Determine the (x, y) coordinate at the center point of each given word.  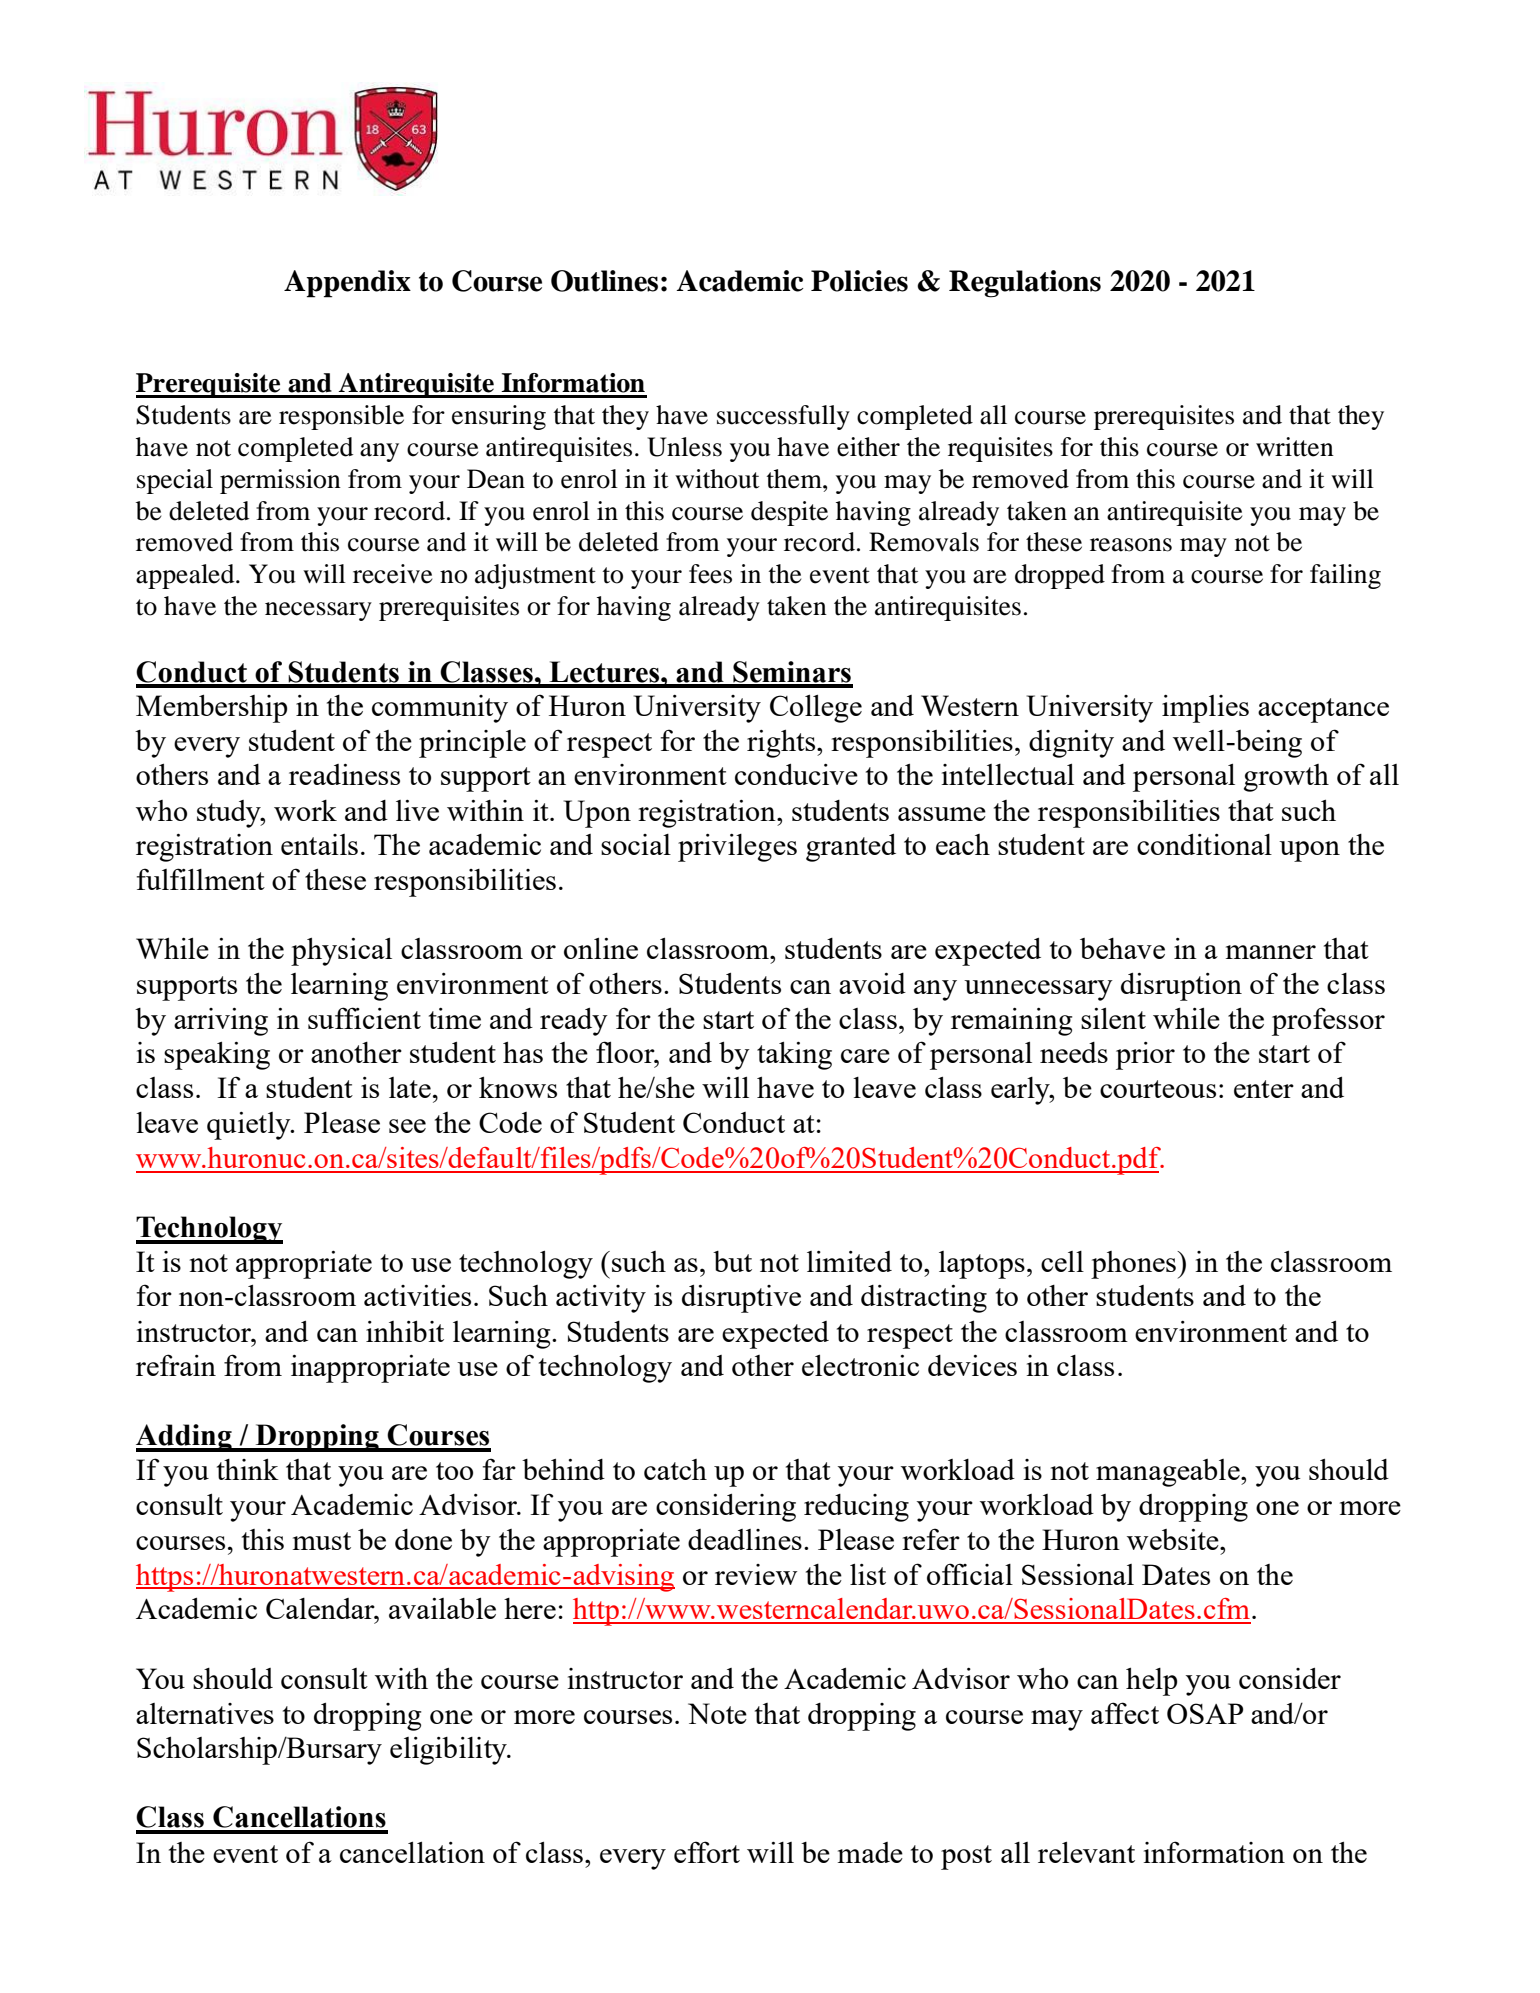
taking (794, 1056)
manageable (1169, 1473)
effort (707, 1852)
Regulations (1025, 284)
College (816, 709)
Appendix (347, 284)
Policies (859, 281)
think (248, 1469)
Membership (211, 709)
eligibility (449, 1751)
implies (1205, 709)
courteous (1158, 1089)
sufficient (364, 1018)
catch (675, 1469)
